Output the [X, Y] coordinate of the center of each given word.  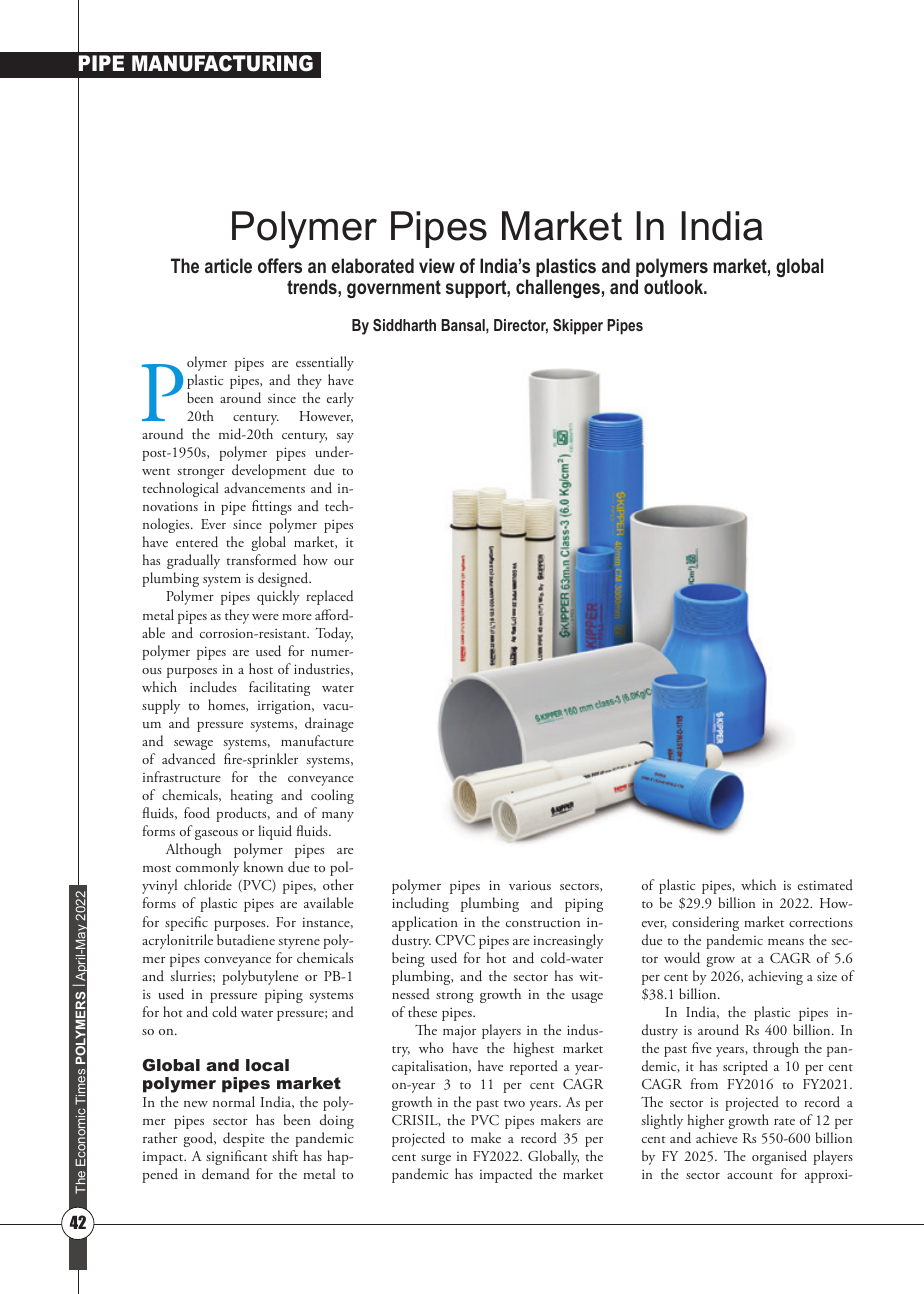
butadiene [246, 939]
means [786, 942]
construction [543, 922]
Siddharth [404, 325]
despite [244, 1139]
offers [280, 265]
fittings [272, 507]
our [344, 562]
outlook [675, 286]
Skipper [578, 327]
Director [521, 326]
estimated [825, 884]
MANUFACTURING [222, 63]
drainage [329, 724]
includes [213, 687]
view [437, 265]
